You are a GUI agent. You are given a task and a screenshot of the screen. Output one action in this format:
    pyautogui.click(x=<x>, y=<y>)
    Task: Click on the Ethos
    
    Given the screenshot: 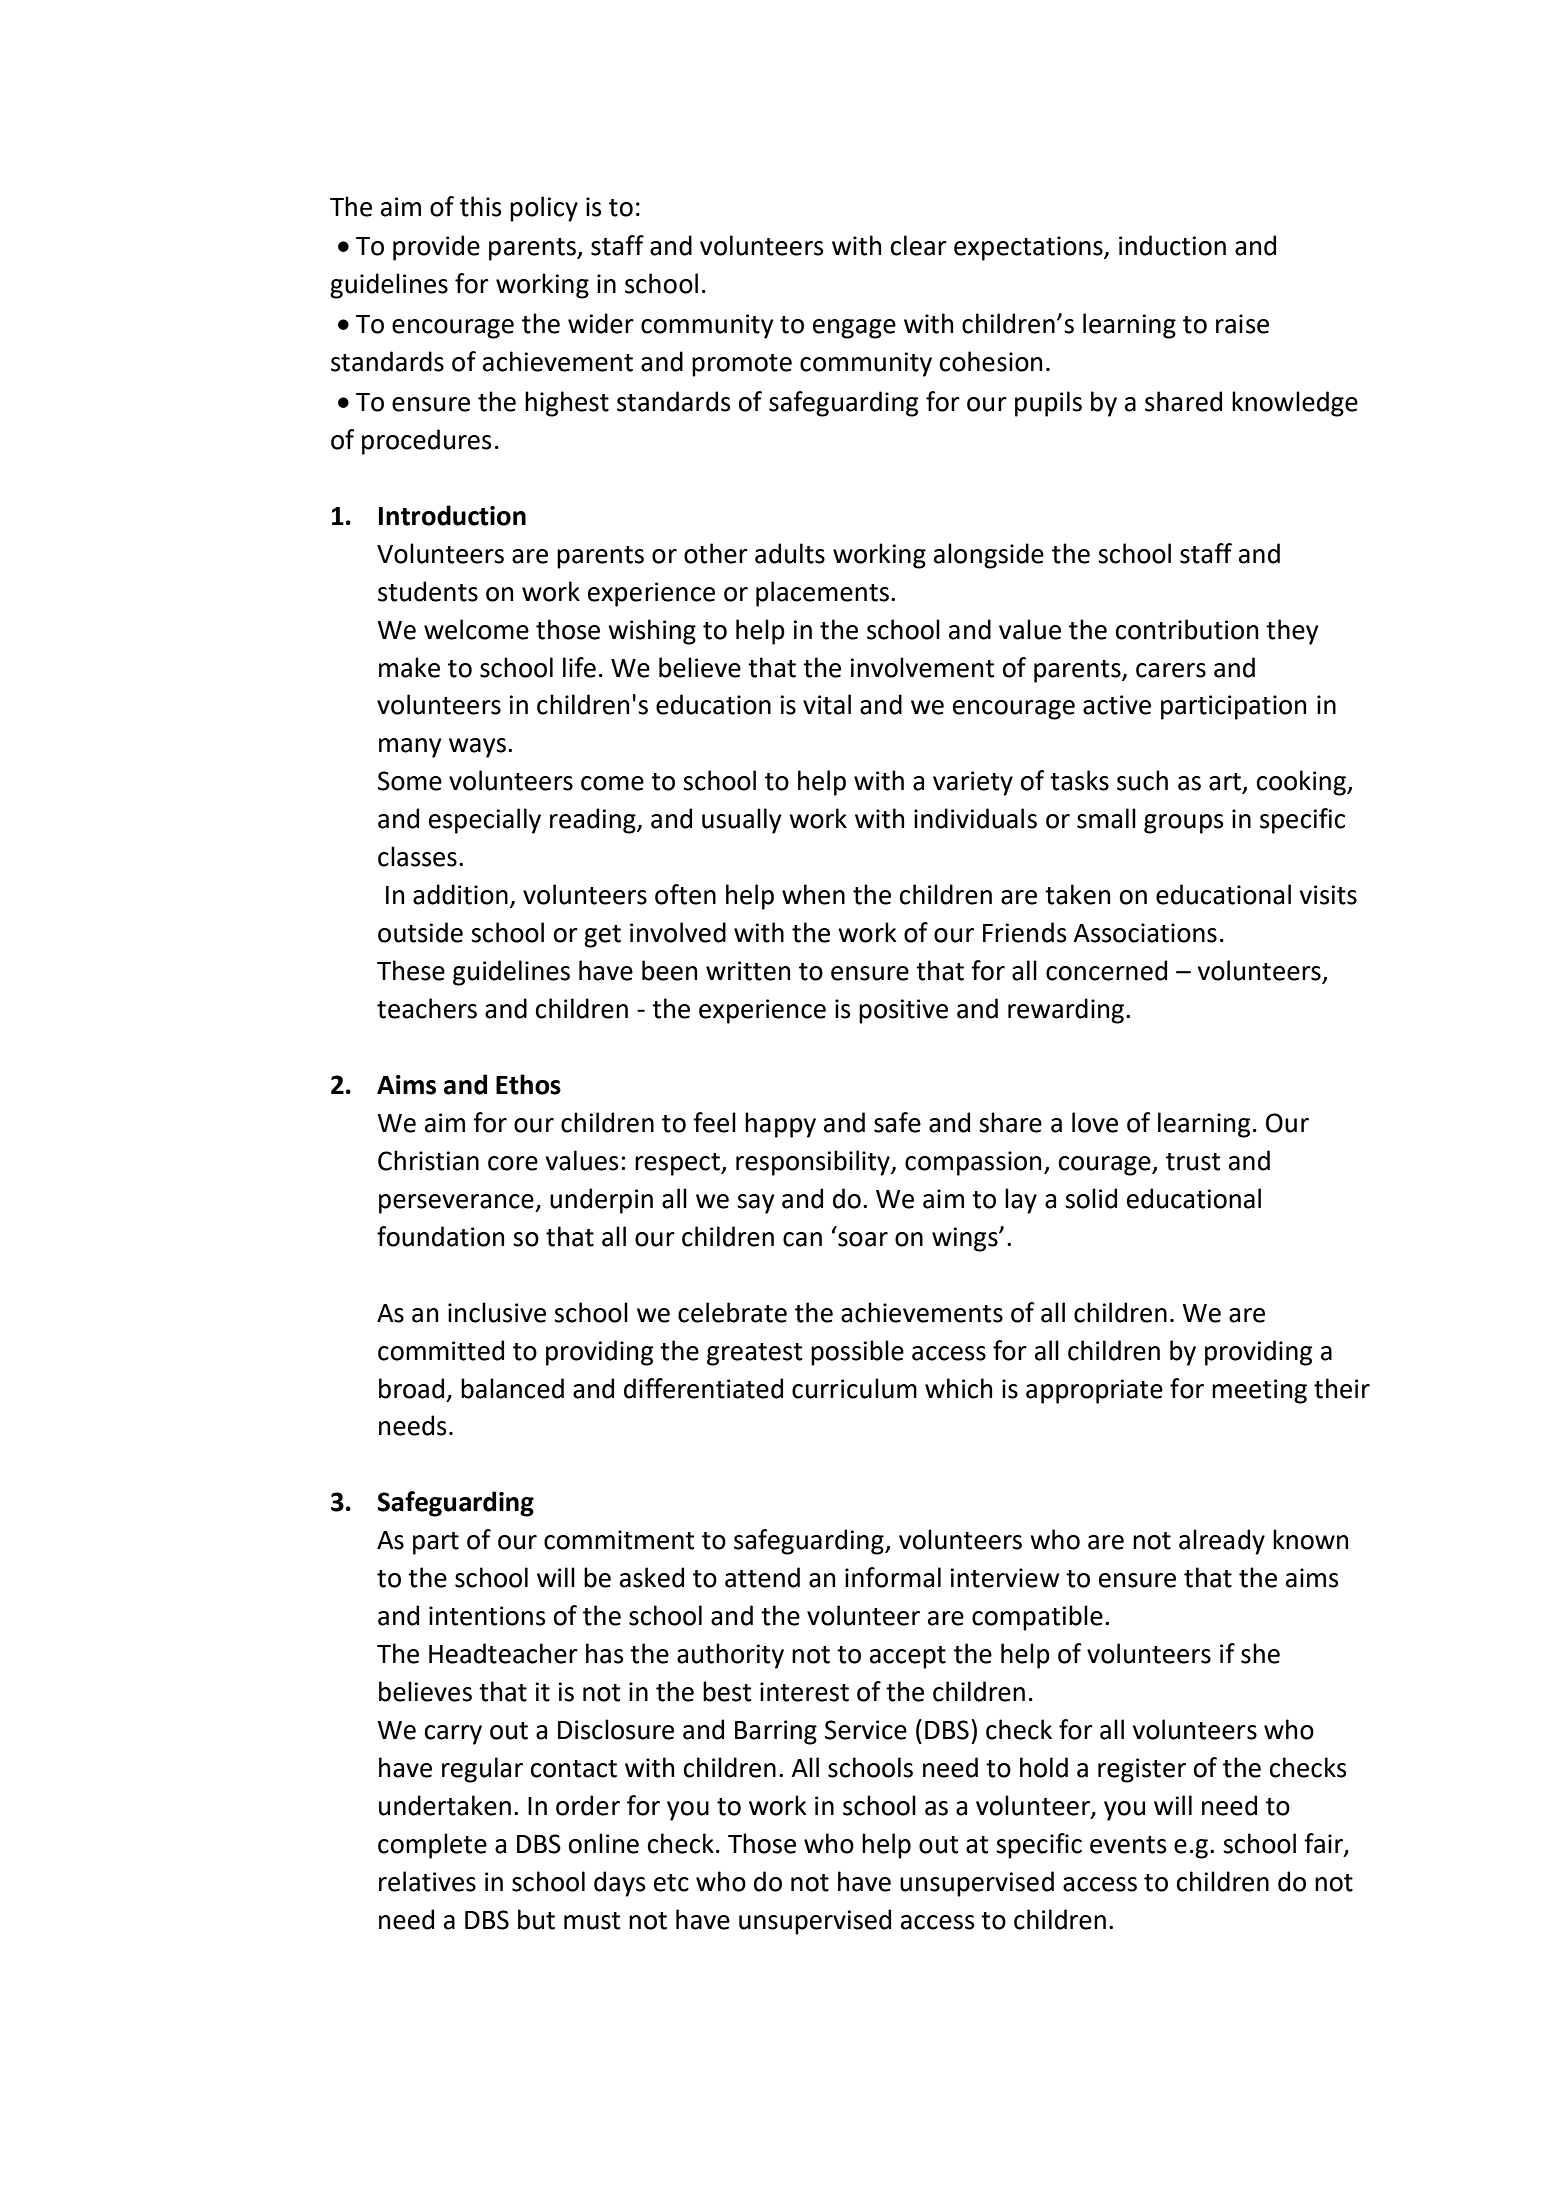 What is the action you would take?
    pyautogui.click(x=528, y=1084)
